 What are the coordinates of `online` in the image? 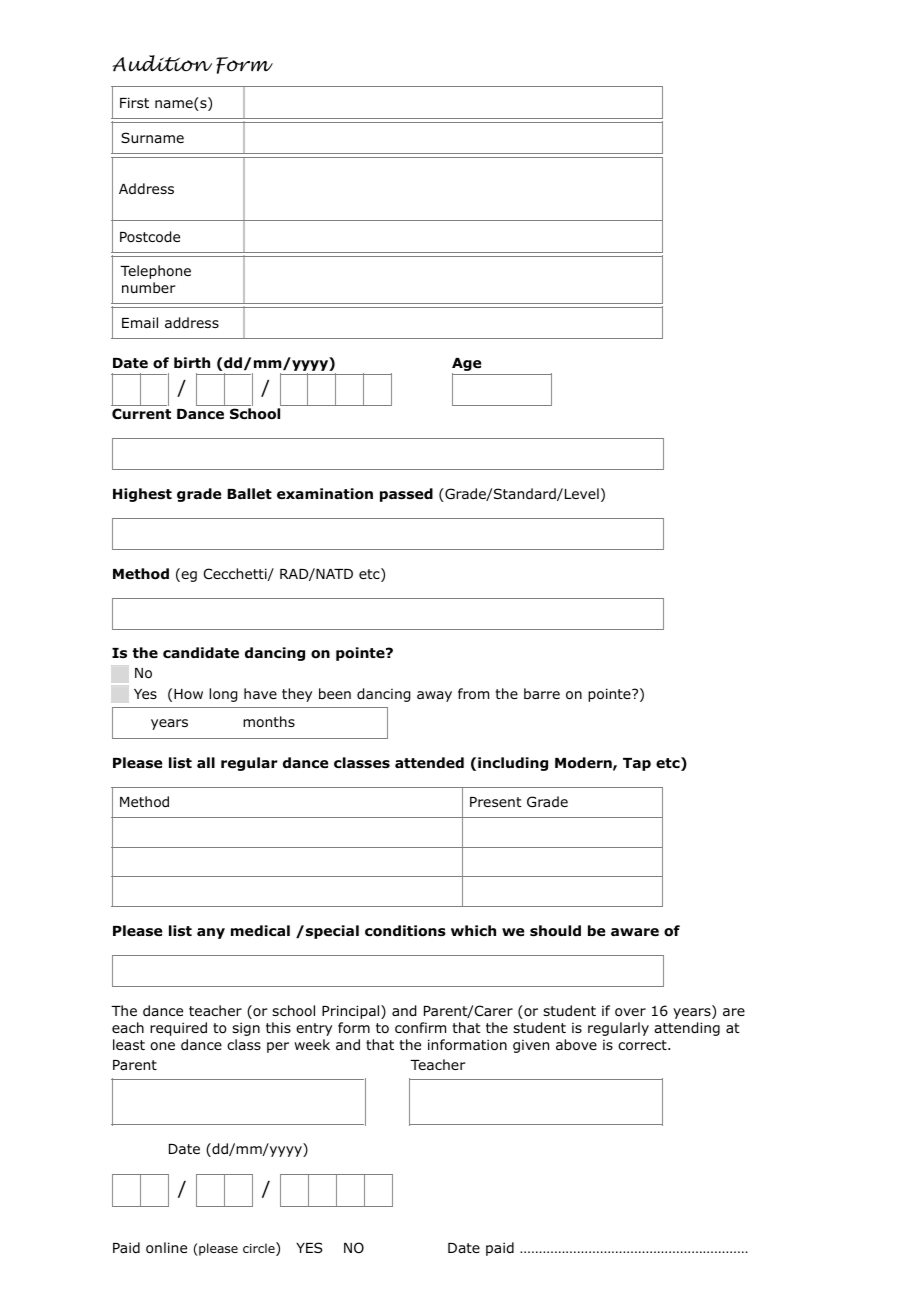 It's located at (166, 1248).
